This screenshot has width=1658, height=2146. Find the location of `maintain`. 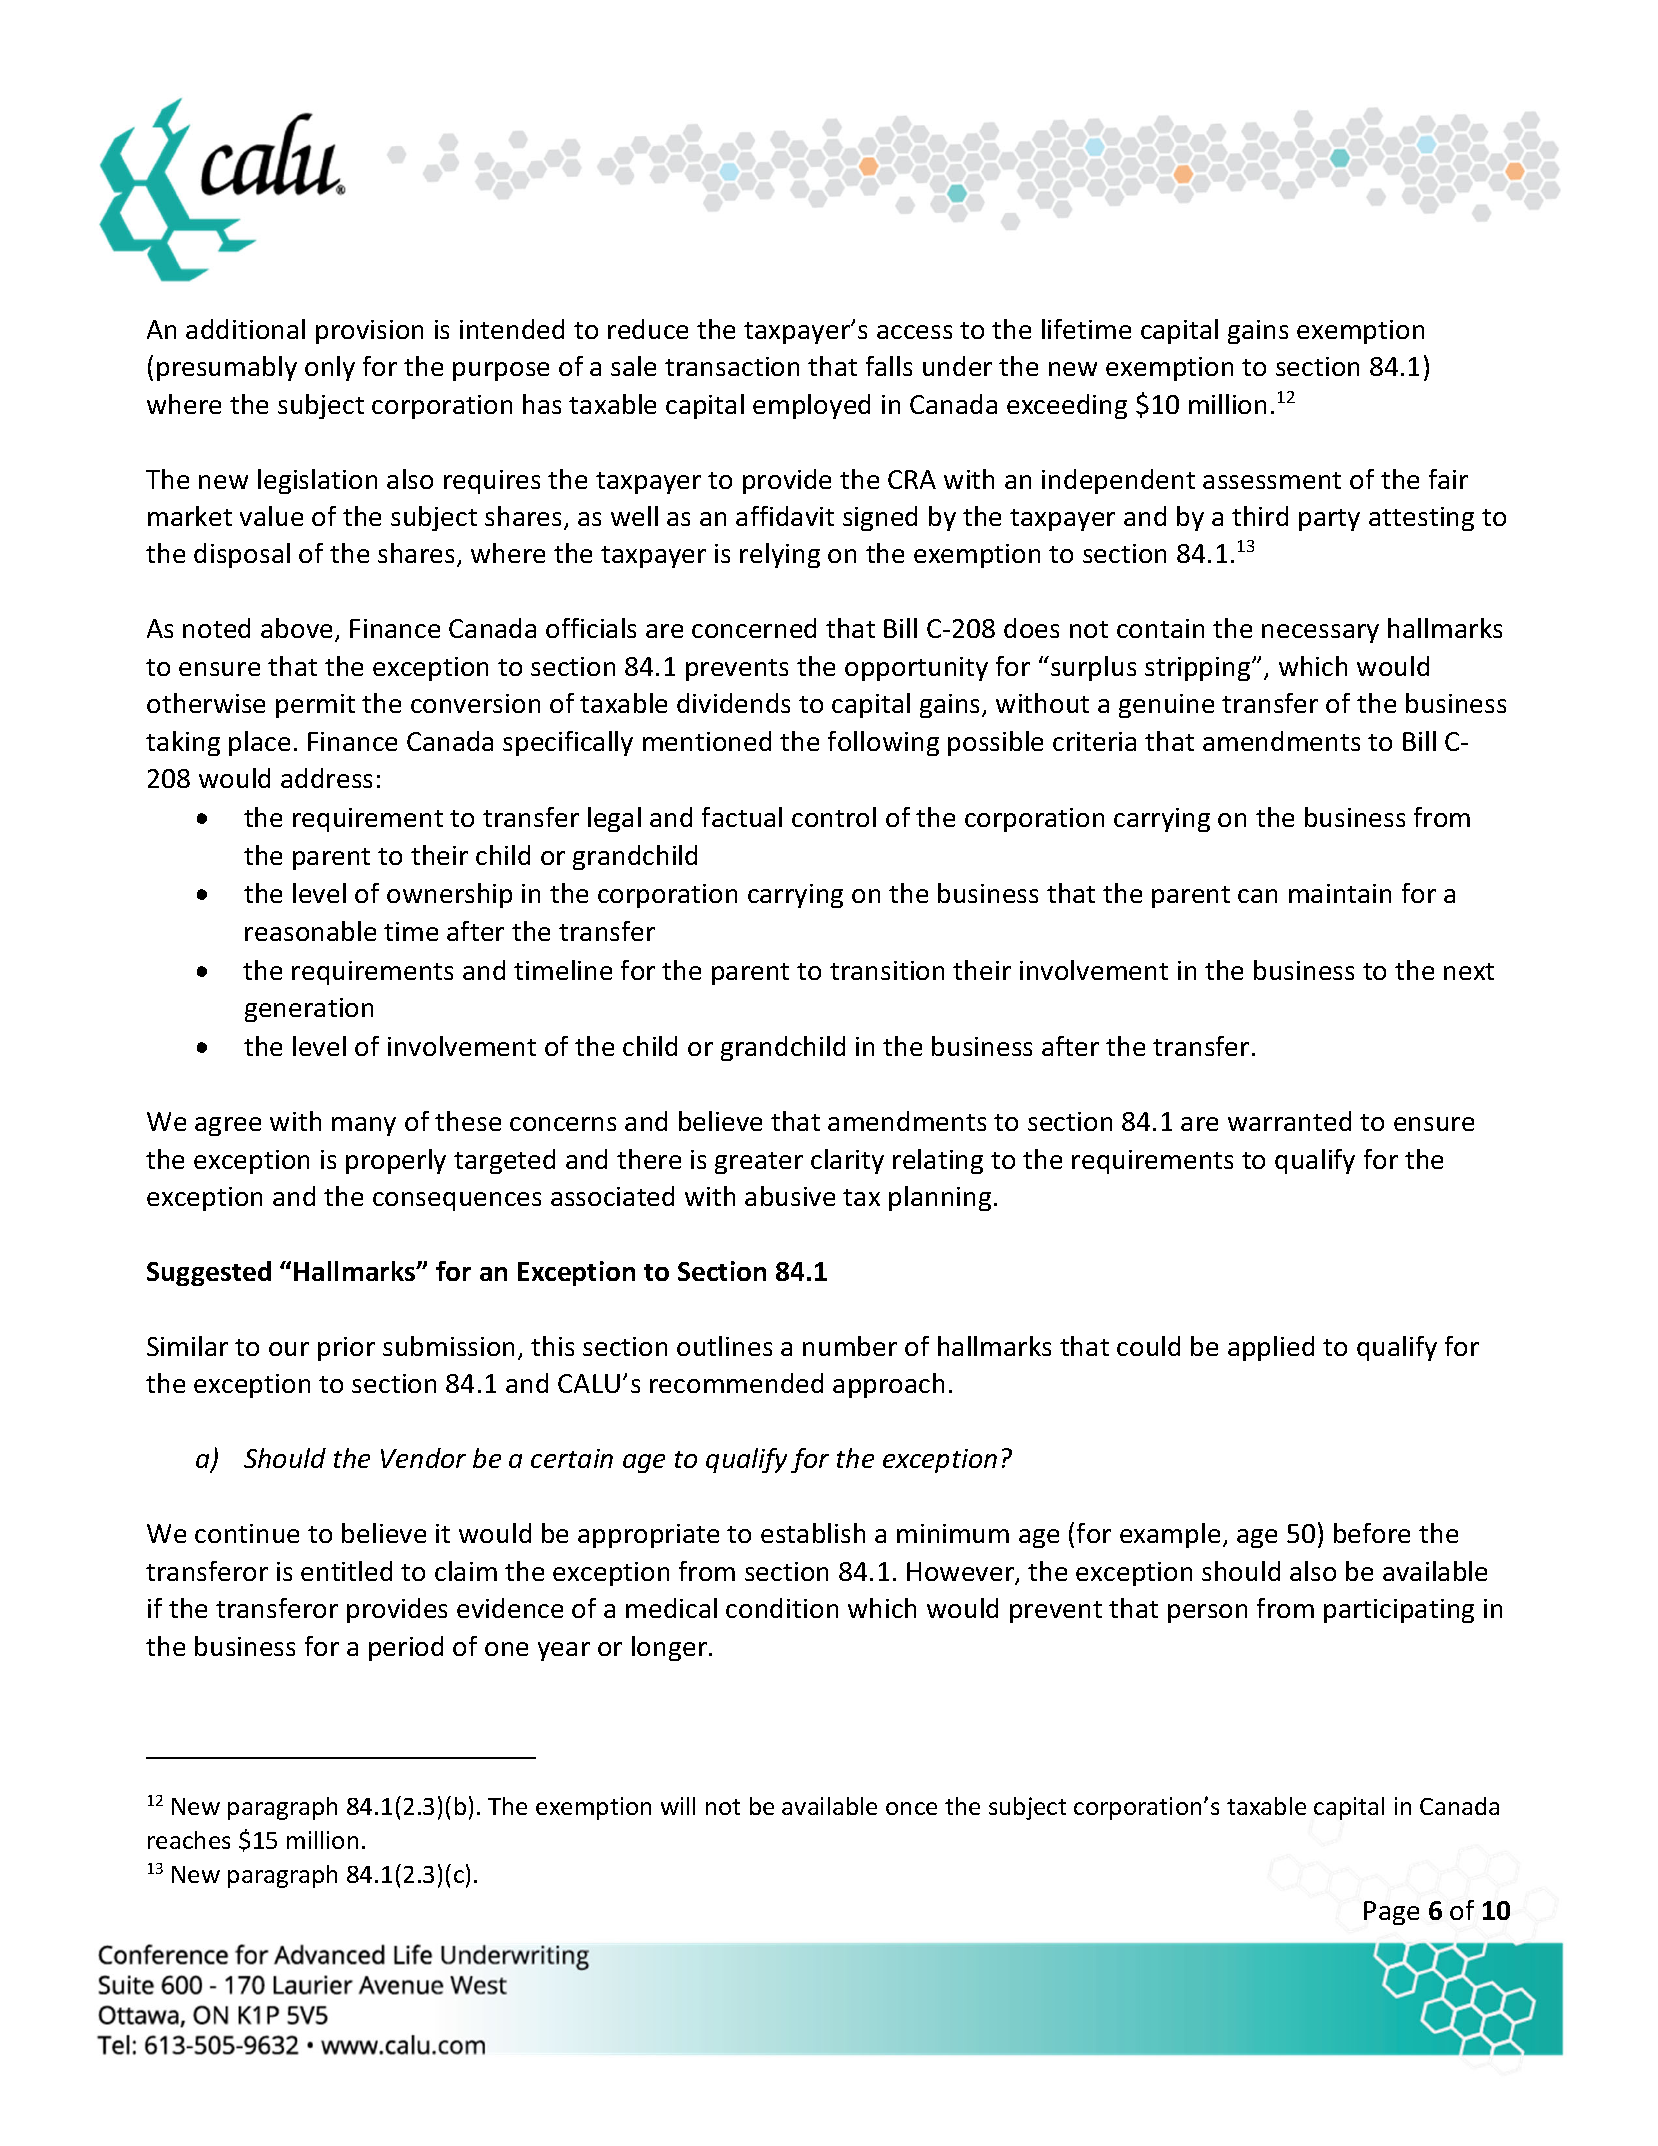

maintain is located at coordinates (1340, 893).
